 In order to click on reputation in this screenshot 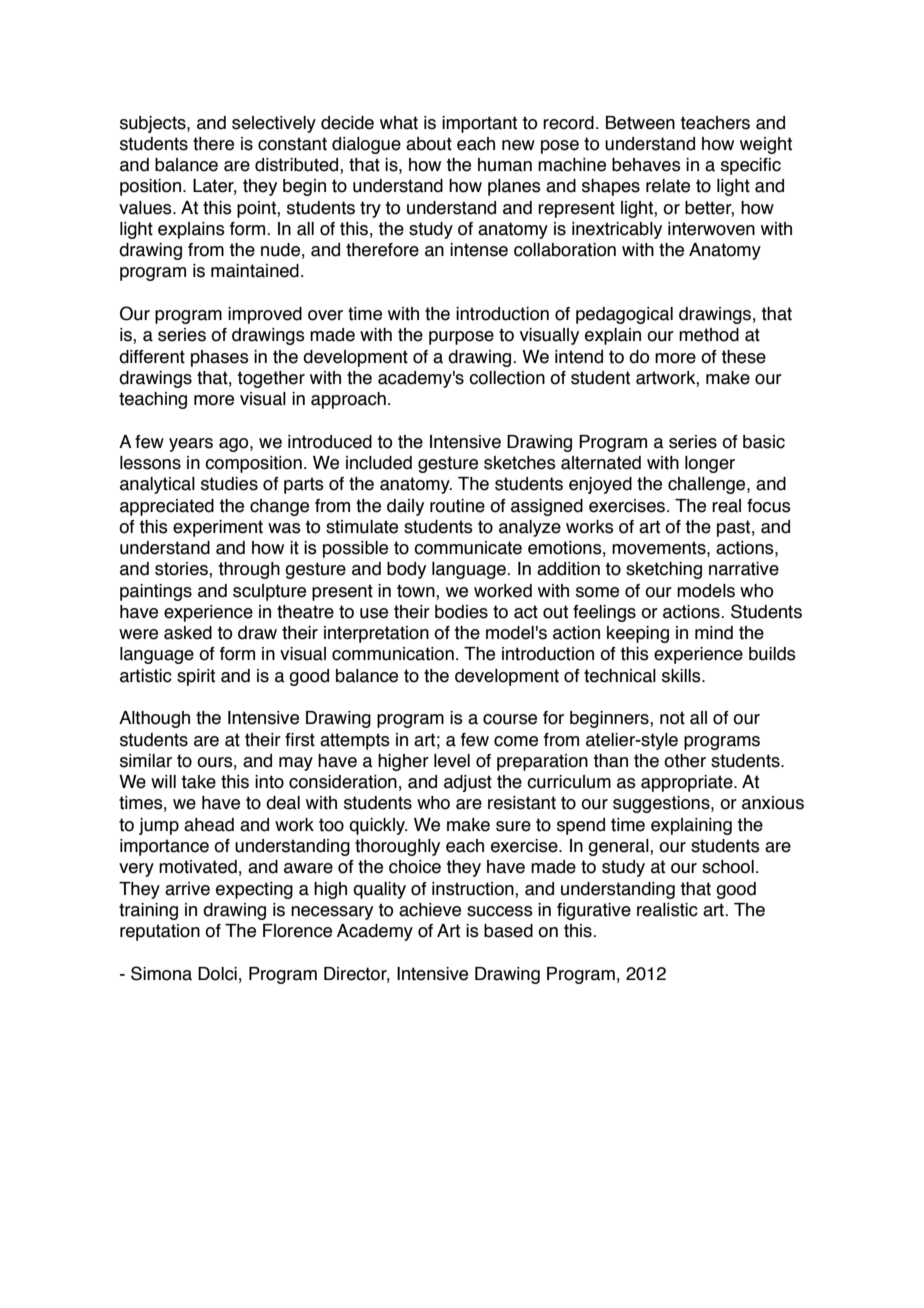, I will do `click(160, 932)`.
